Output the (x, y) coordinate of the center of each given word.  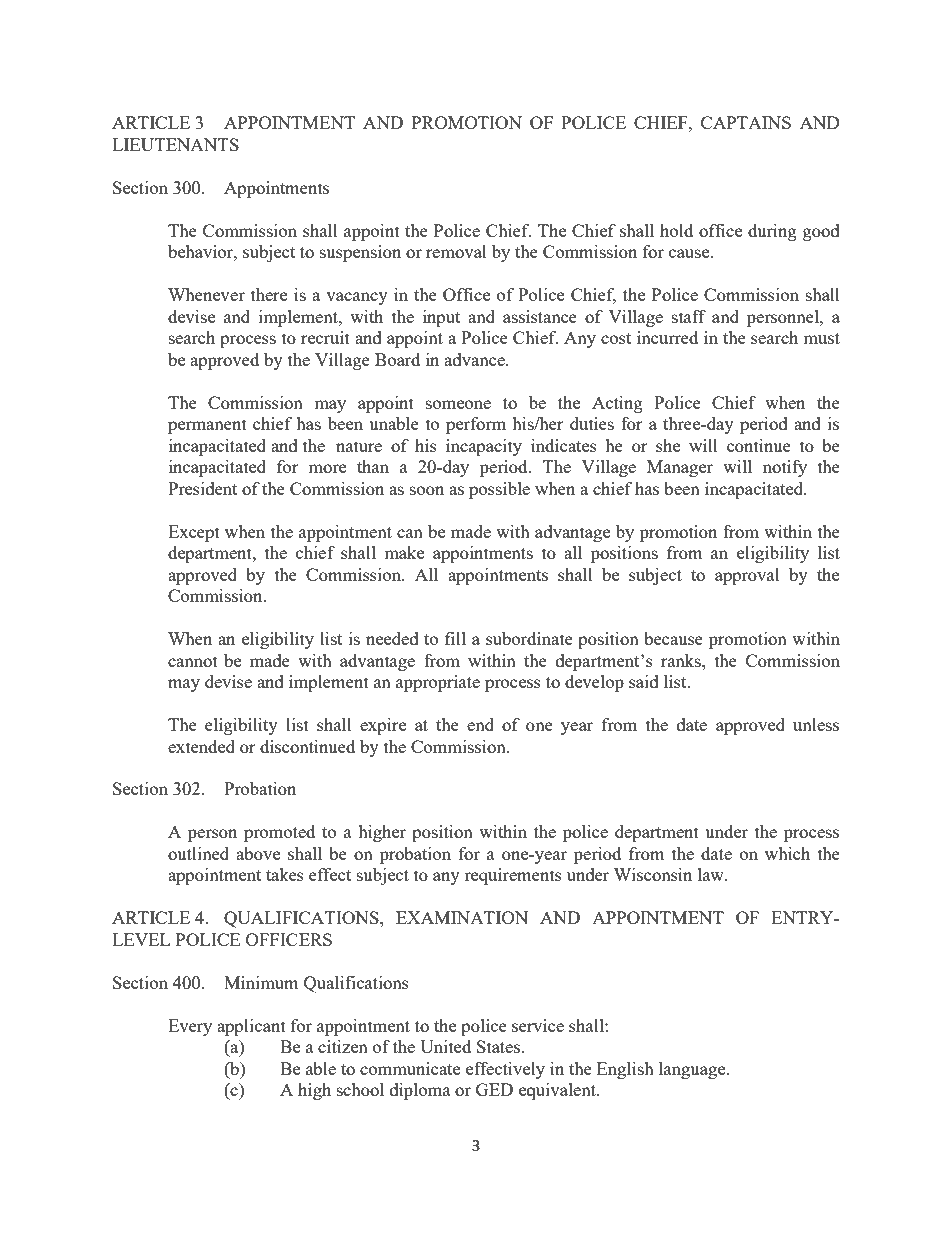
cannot (193, 661)
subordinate (529, 638)
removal (456, 251)
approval (747, 576)
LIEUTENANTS (175, 144)
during (772, 232)
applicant (251, 1027)
